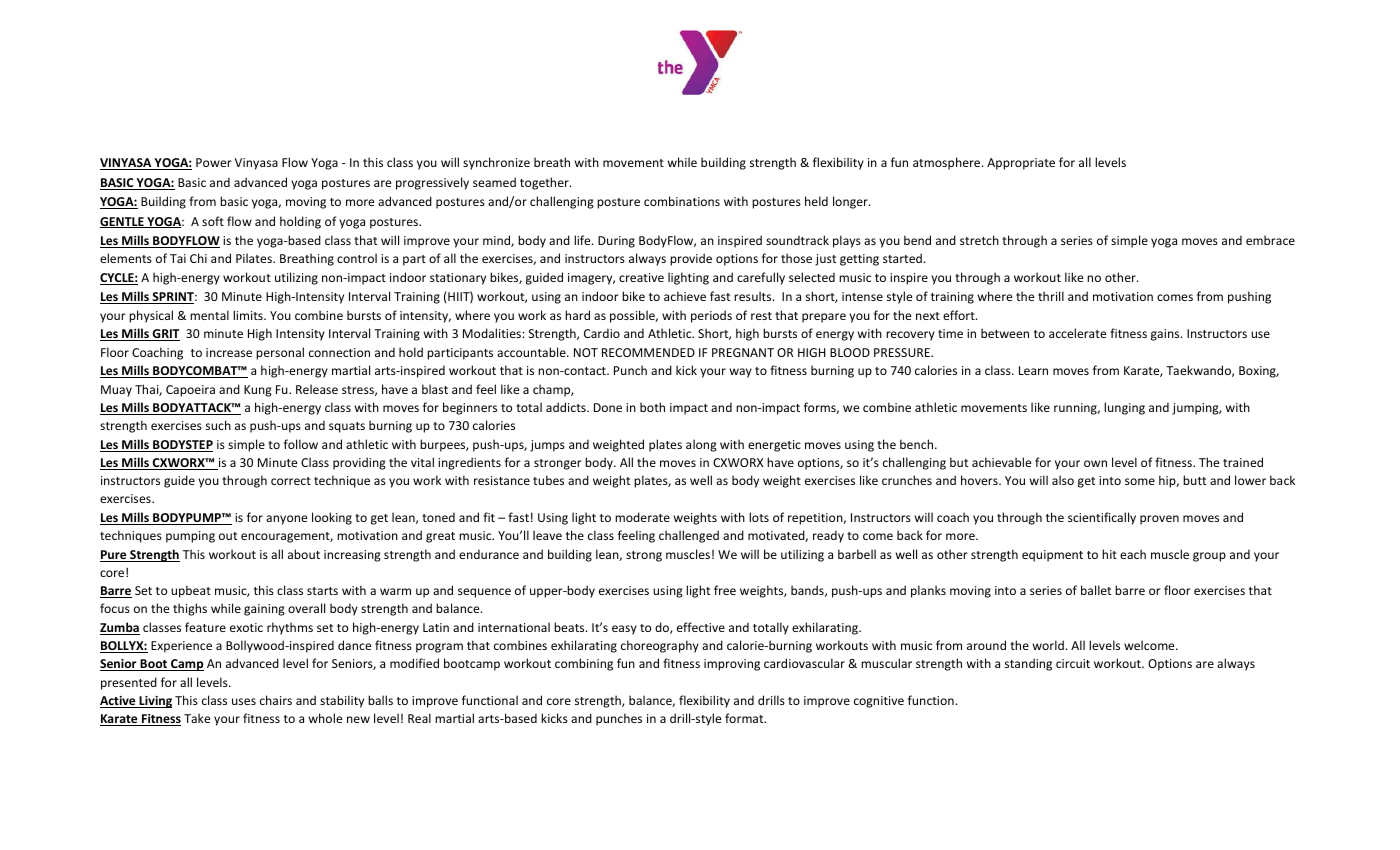 The width and height of the document is (1400, 850). Describe the element at coordinates (249, 315) in the document. I see `limits` at that location.
